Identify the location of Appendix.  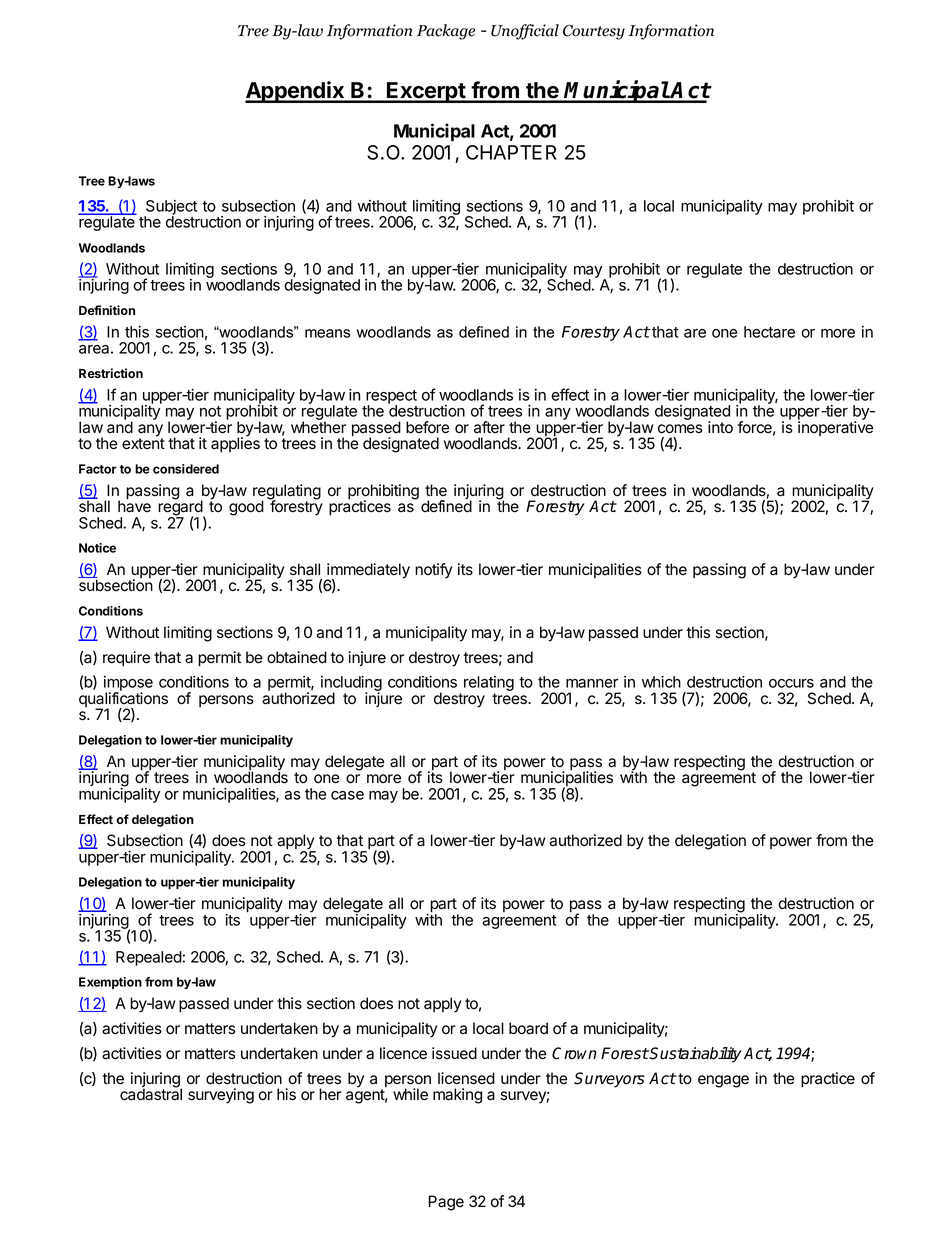
(295, 92).
